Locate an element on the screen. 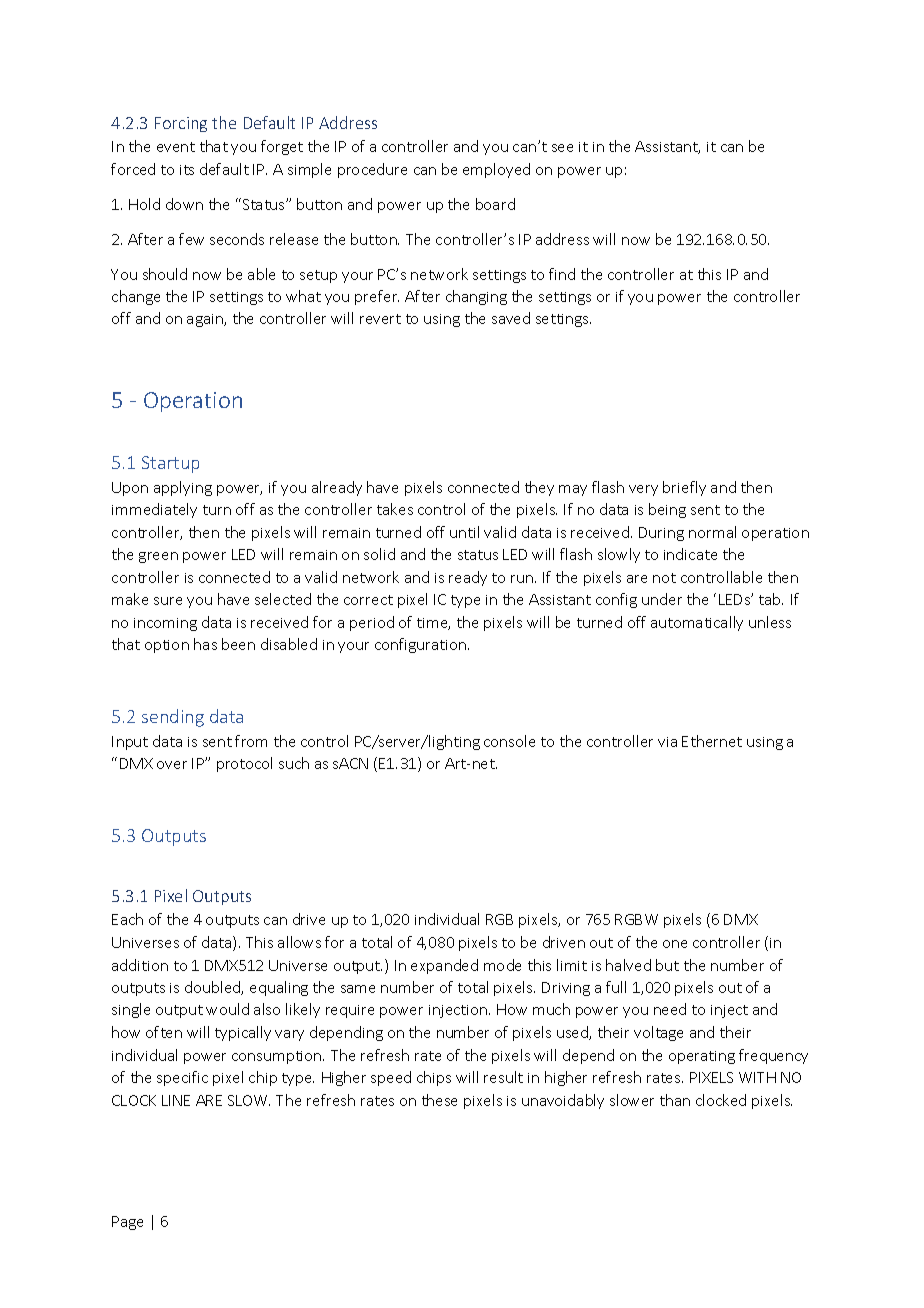  its is located at coordinates (187, 170).
